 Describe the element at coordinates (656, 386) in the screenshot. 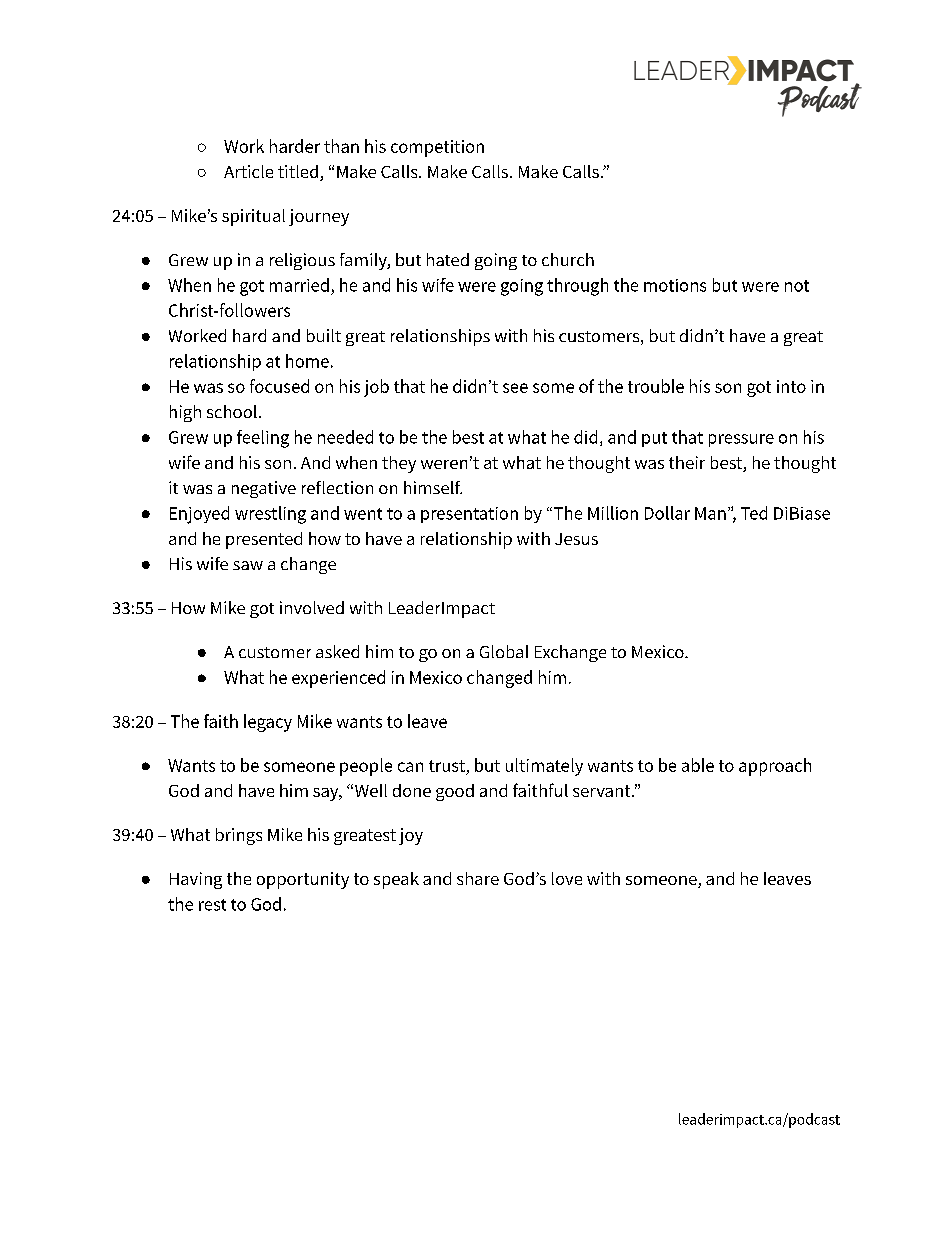

I see `trouble` at that location.
